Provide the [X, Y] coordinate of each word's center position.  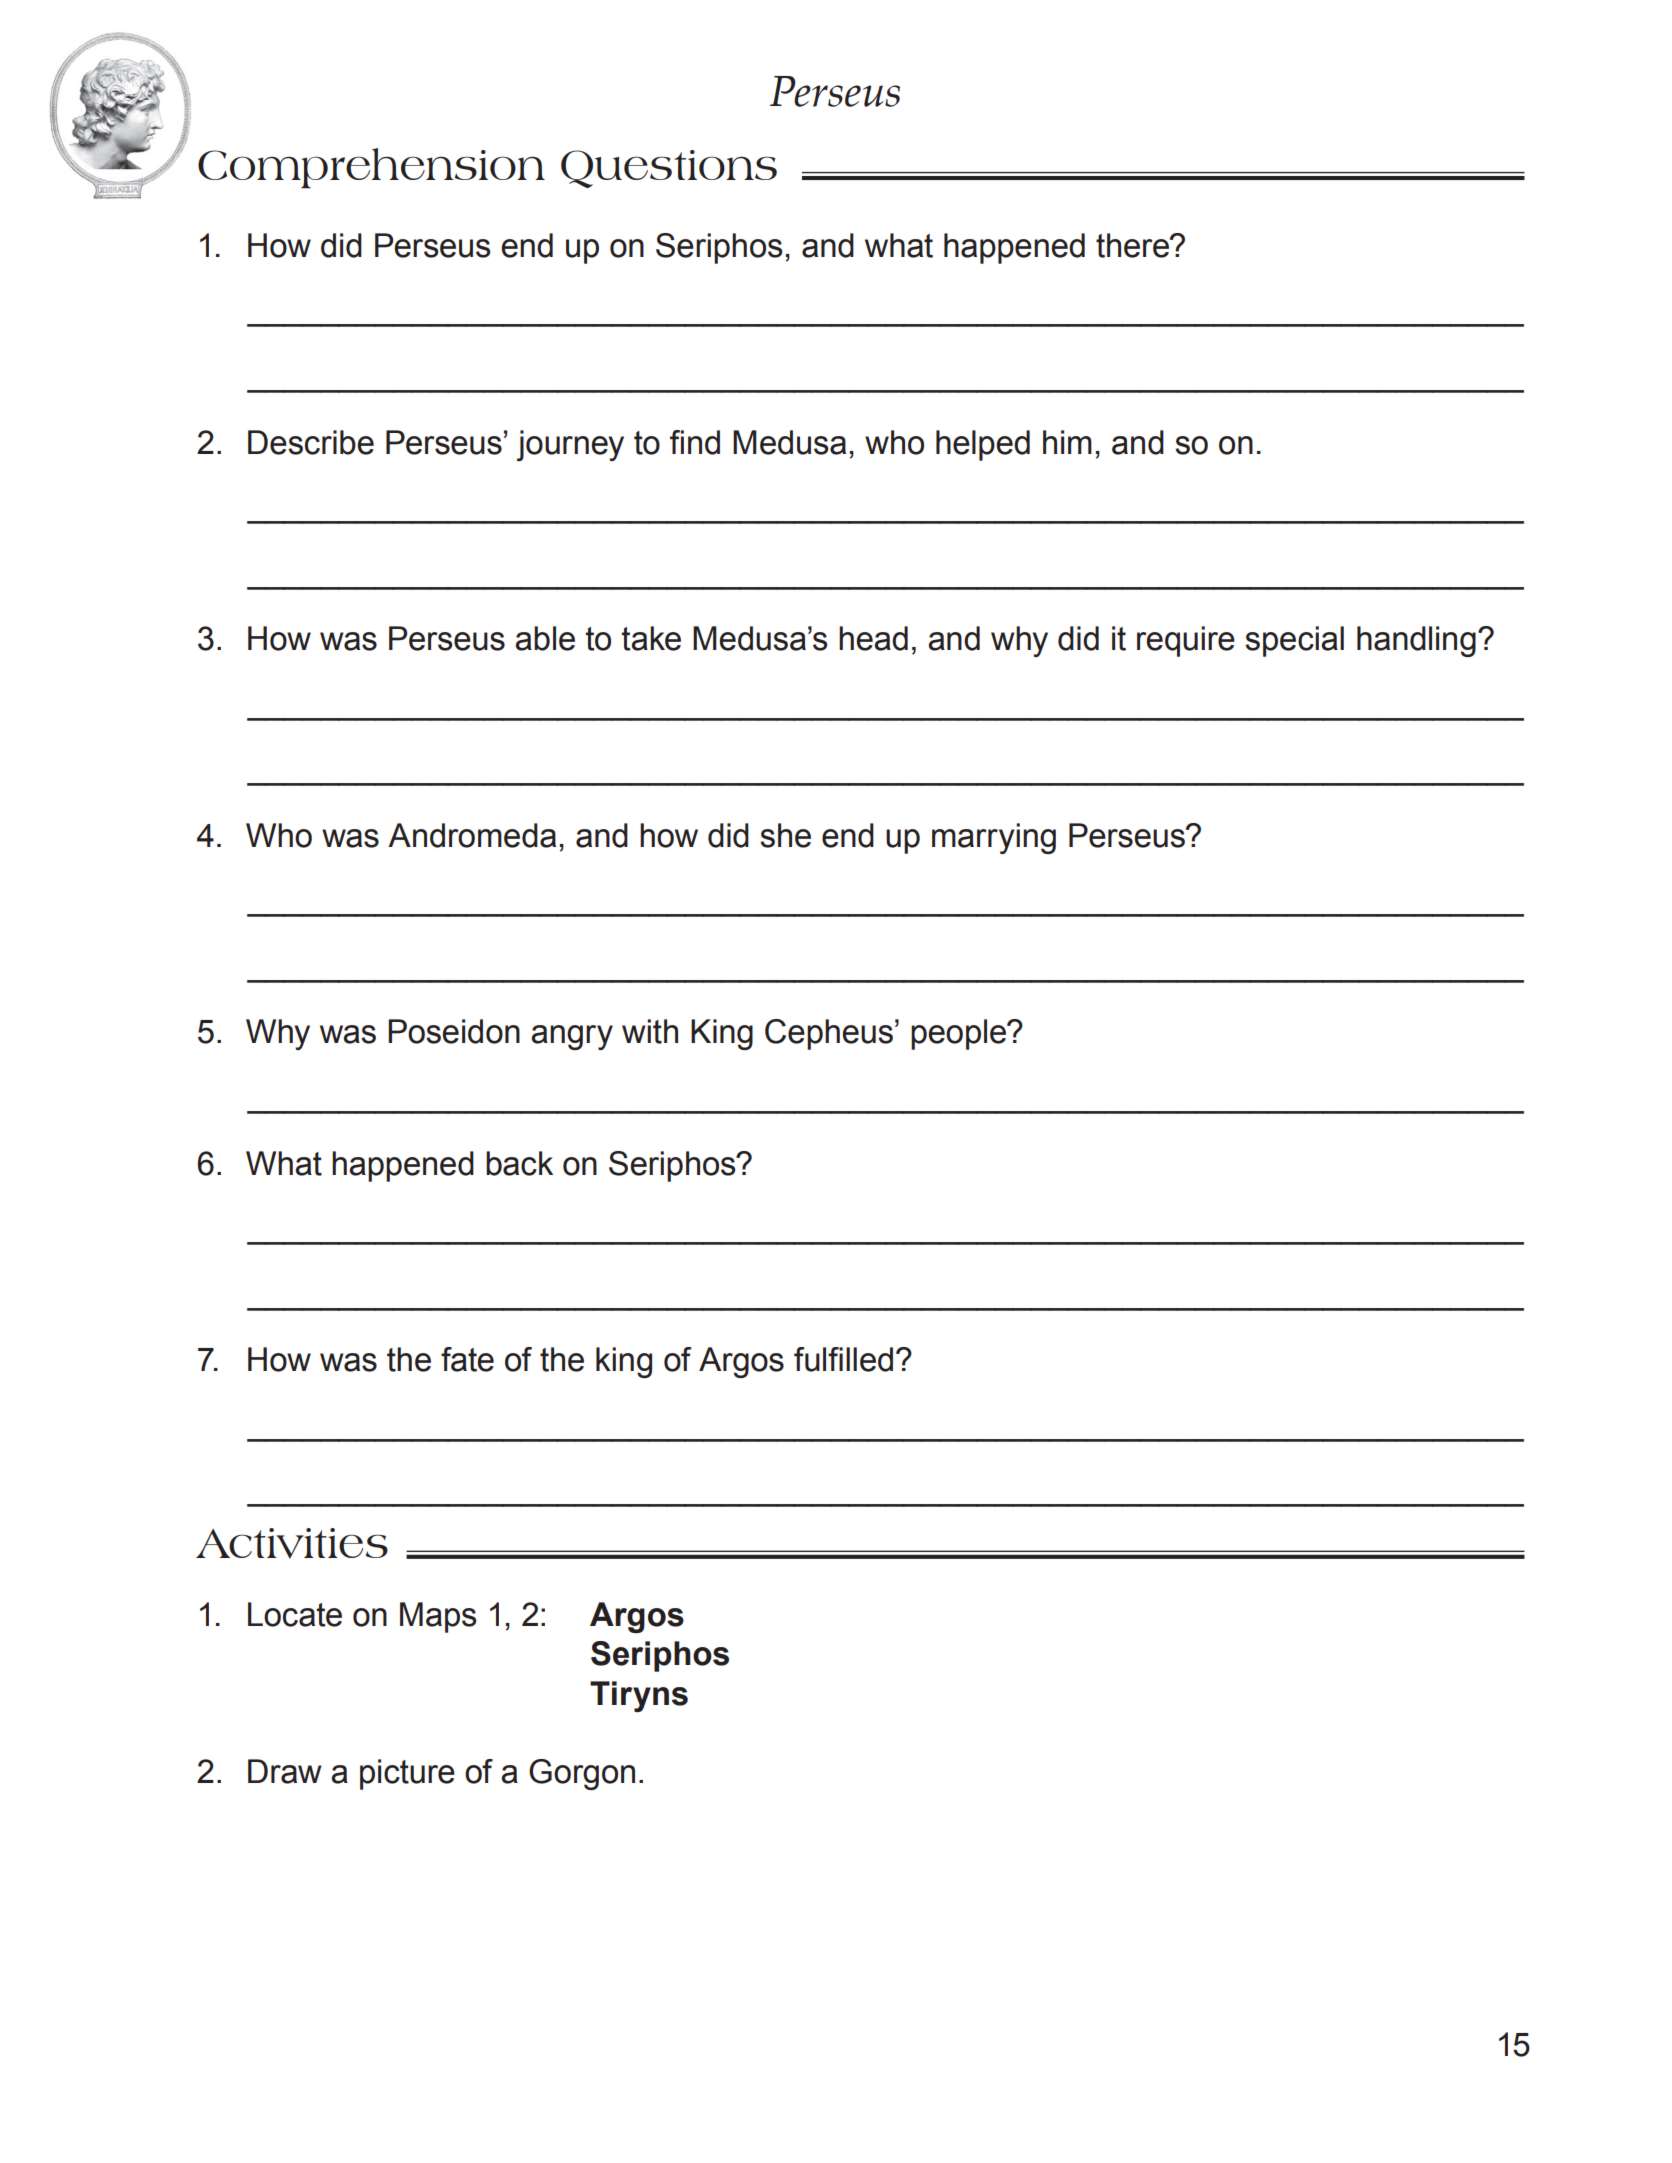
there [1133, 245]
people [960, 1034]
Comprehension [371, 168]
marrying [994, 838]
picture [407, 1774]
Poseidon [454, 1031]
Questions [669, 169]
